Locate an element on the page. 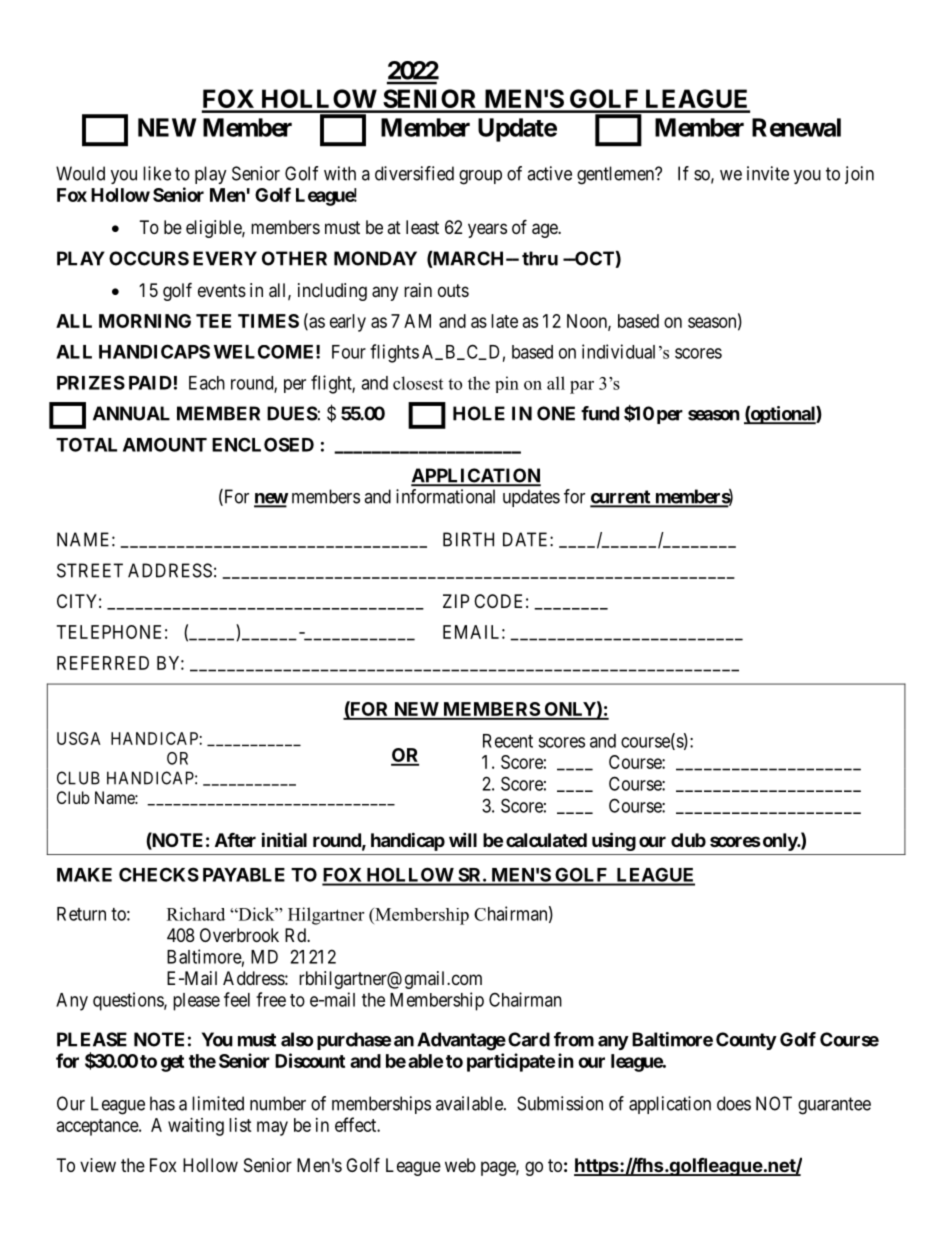 This image has width=952, height=1233. Richard is located at coordinates (196, 914).
